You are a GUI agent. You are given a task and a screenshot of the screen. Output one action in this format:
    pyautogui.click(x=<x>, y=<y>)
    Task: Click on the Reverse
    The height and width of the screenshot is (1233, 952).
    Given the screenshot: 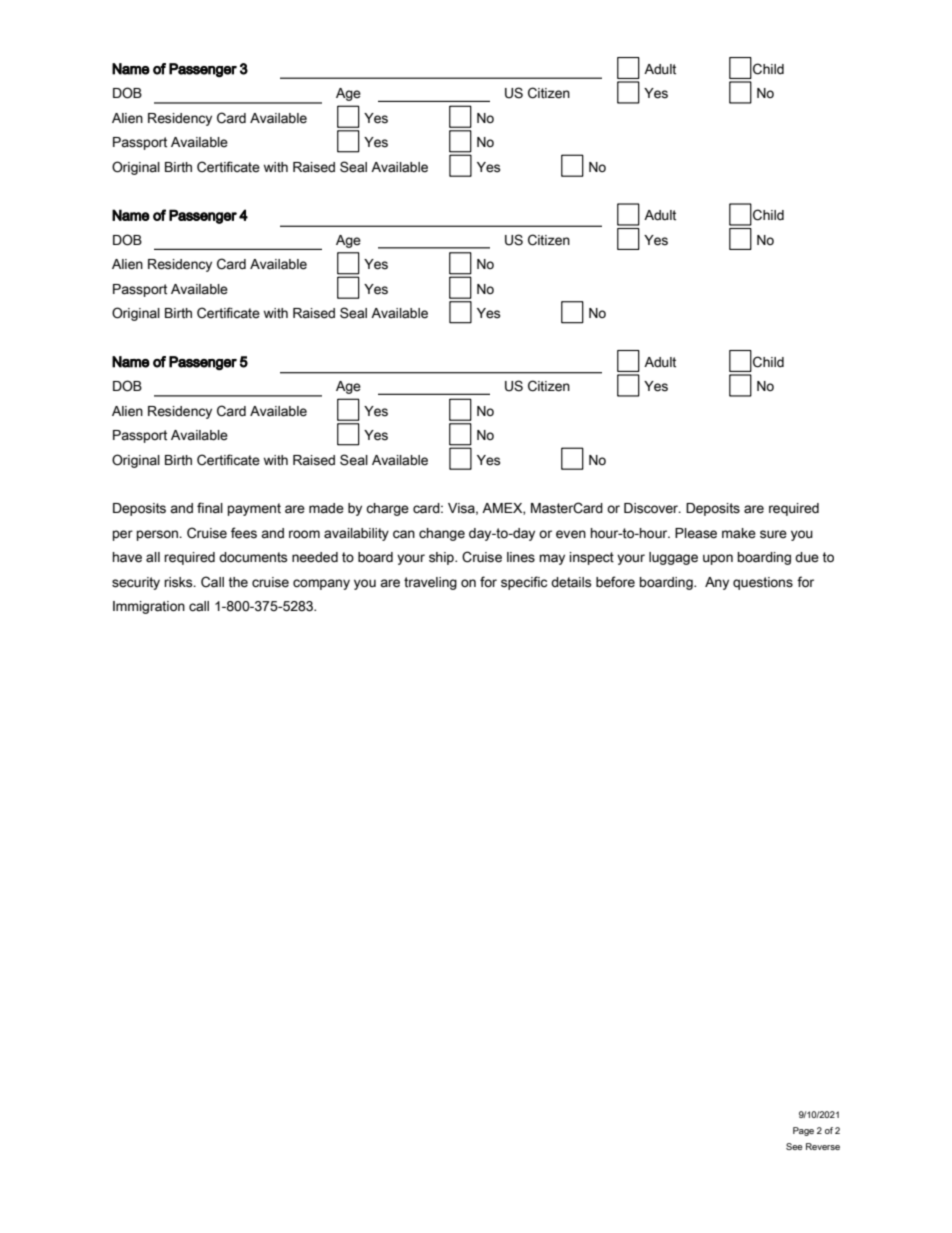 What is the action you would take?
    pyautogui.click(x=823, y=1146)
